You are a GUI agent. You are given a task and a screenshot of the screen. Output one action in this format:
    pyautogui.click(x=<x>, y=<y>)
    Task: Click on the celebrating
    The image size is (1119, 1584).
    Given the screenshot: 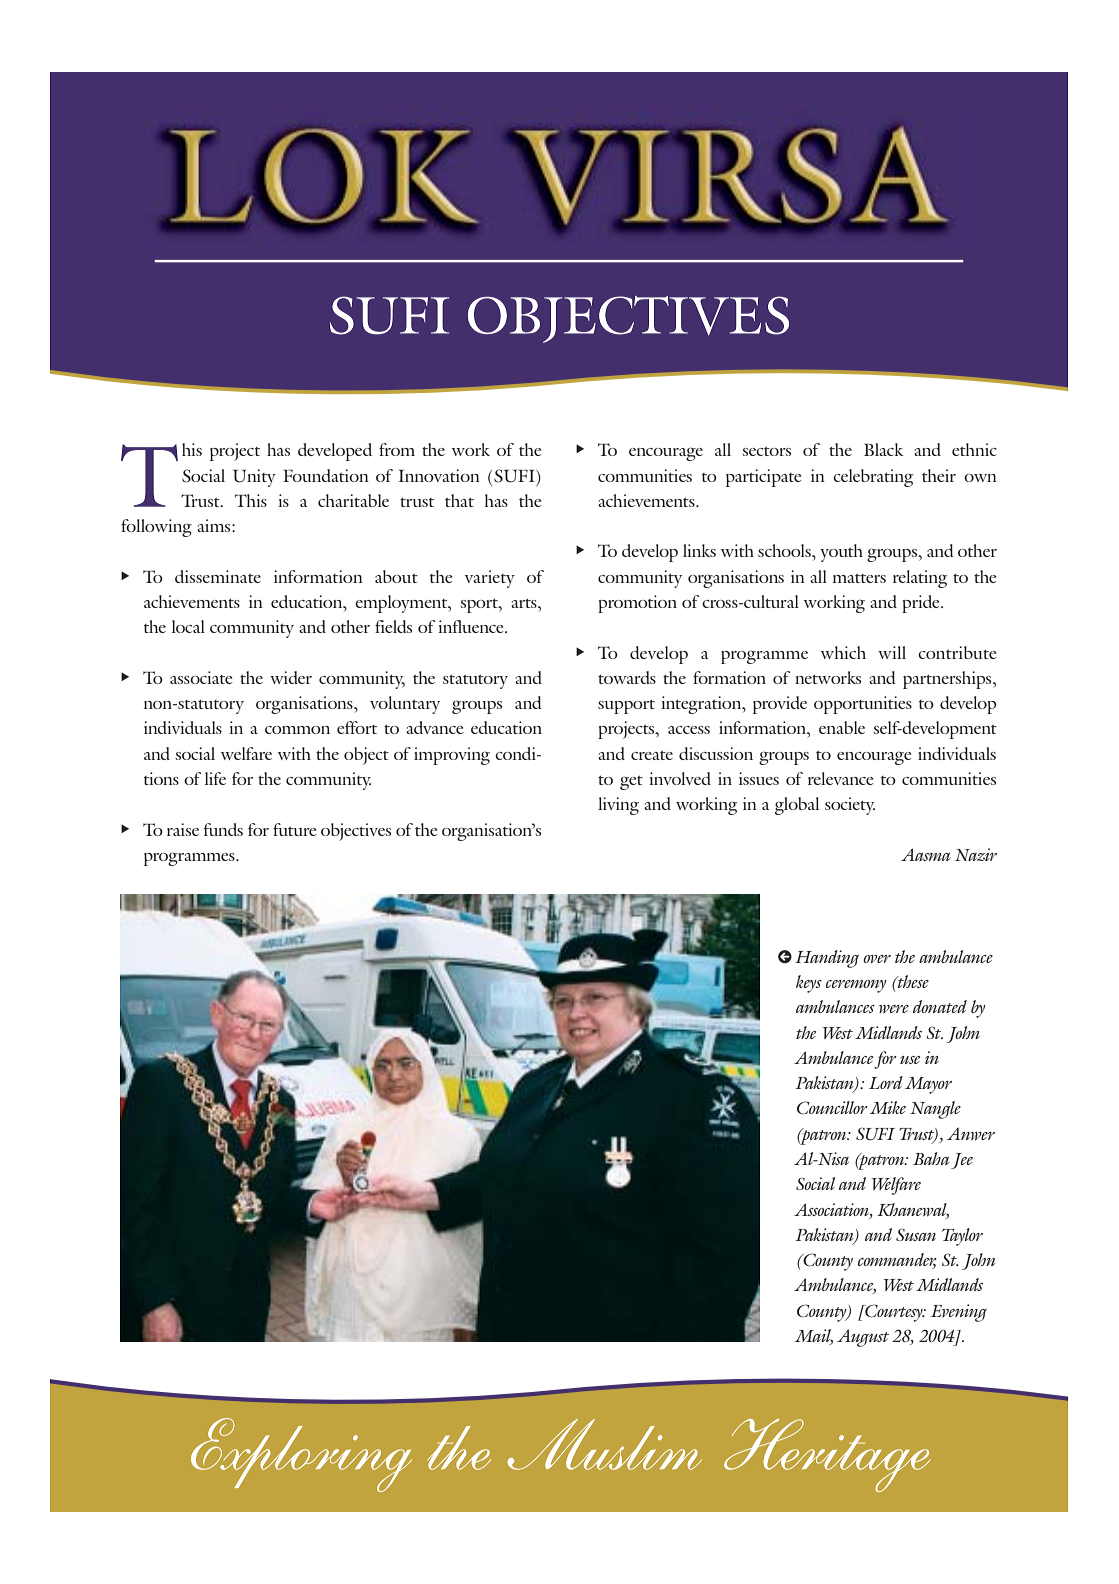 What is the action you would take?
    pyautogui.click(x=873, y=478)
